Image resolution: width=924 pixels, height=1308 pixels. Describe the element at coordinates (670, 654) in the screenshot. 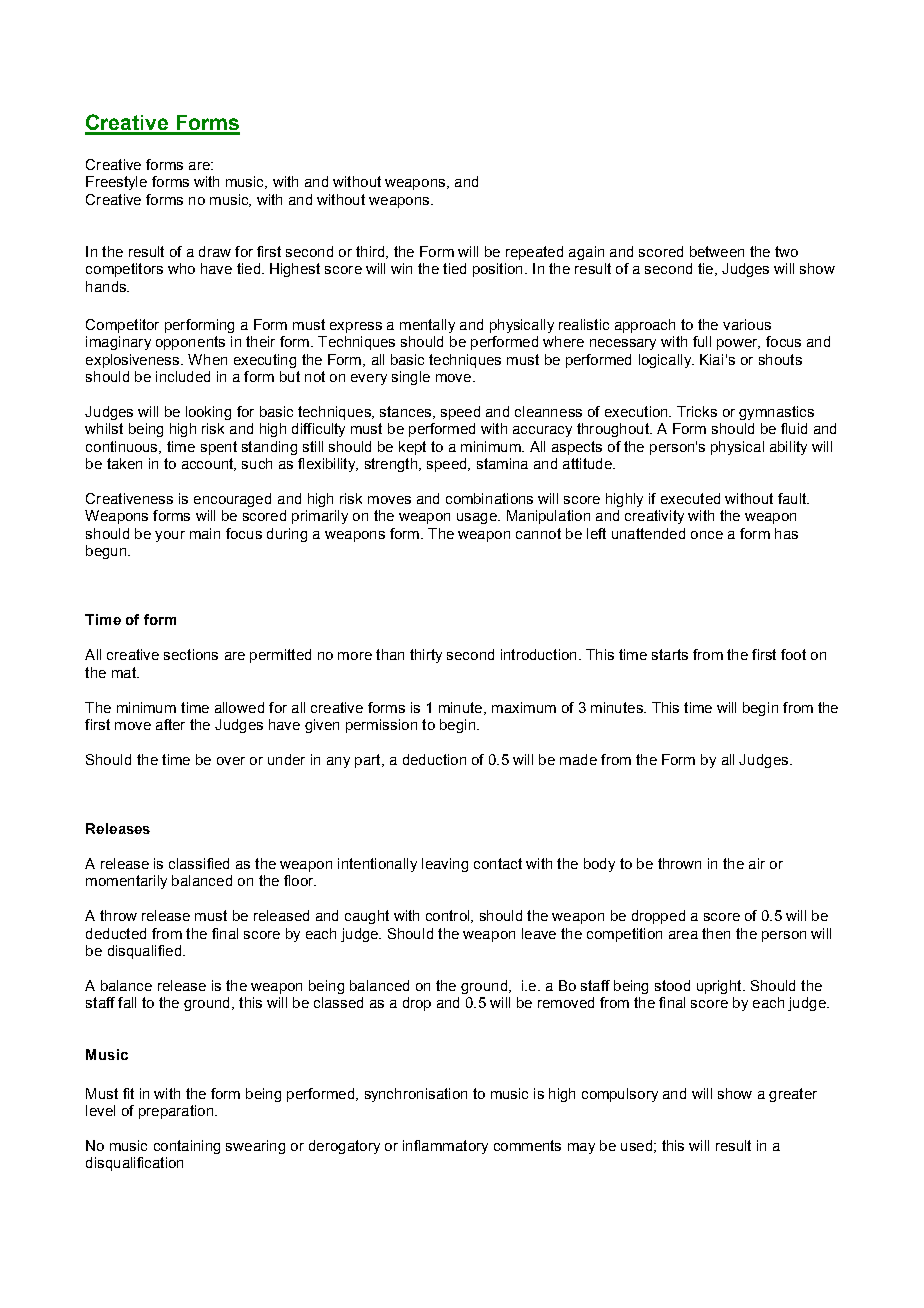

I see `starts` at that location.
